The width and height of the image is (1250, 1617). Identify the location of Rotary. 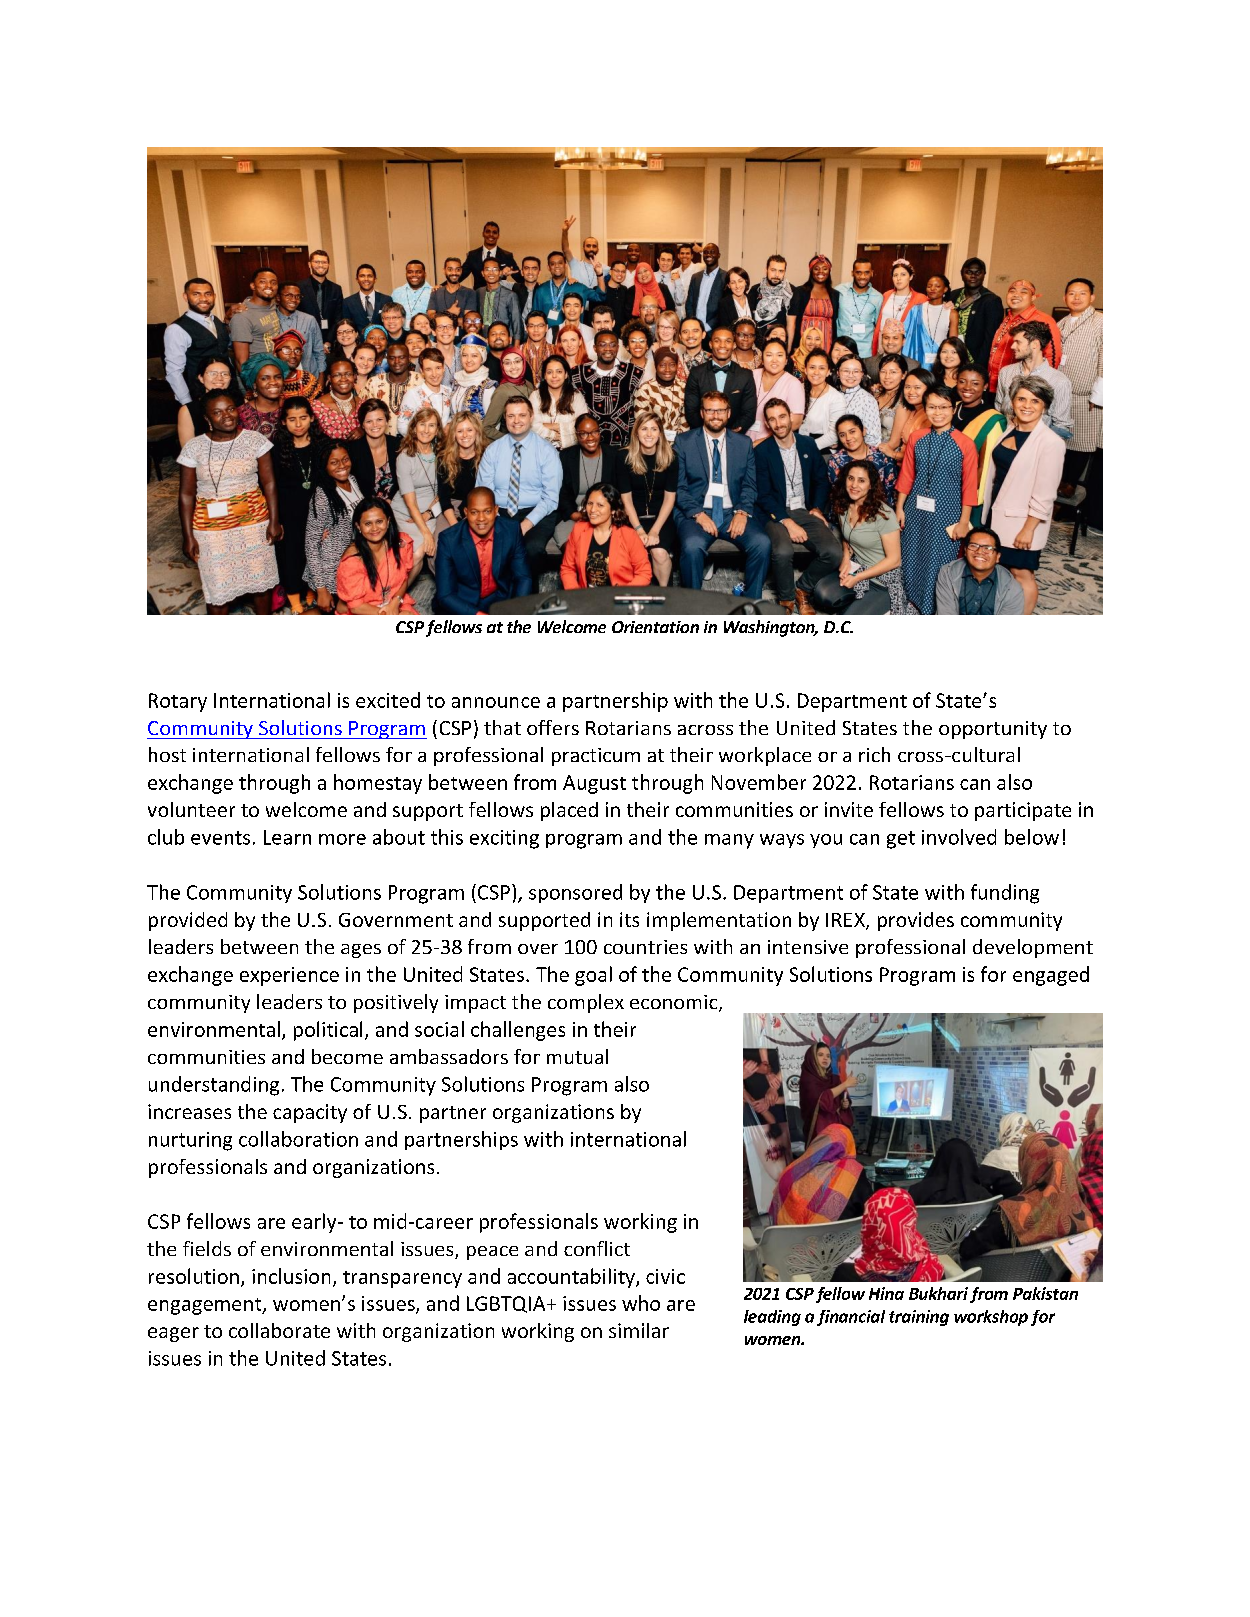
(178, 702).
